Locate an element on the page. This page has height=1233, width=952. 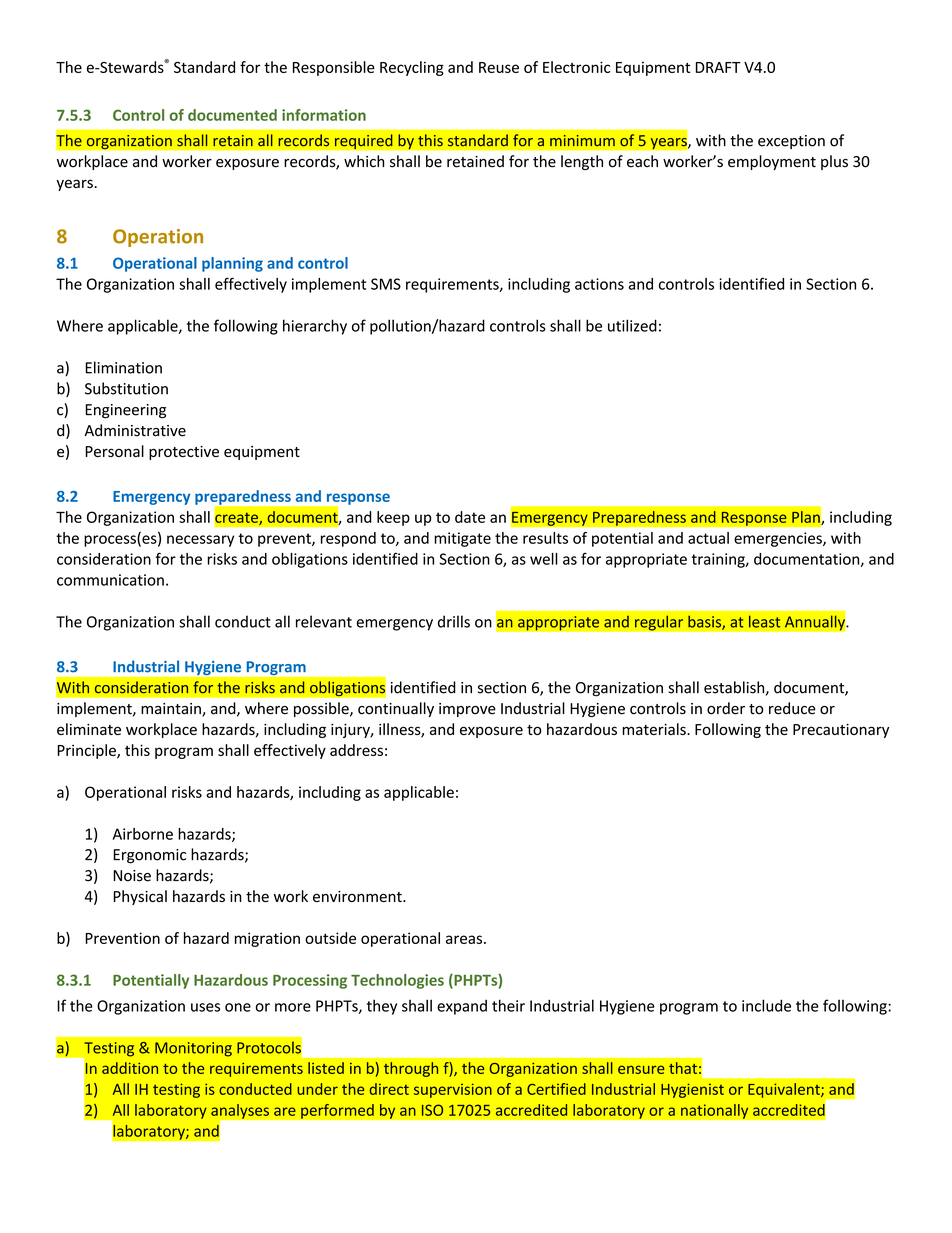
DRAFT is located at coordinates (718, 67).
